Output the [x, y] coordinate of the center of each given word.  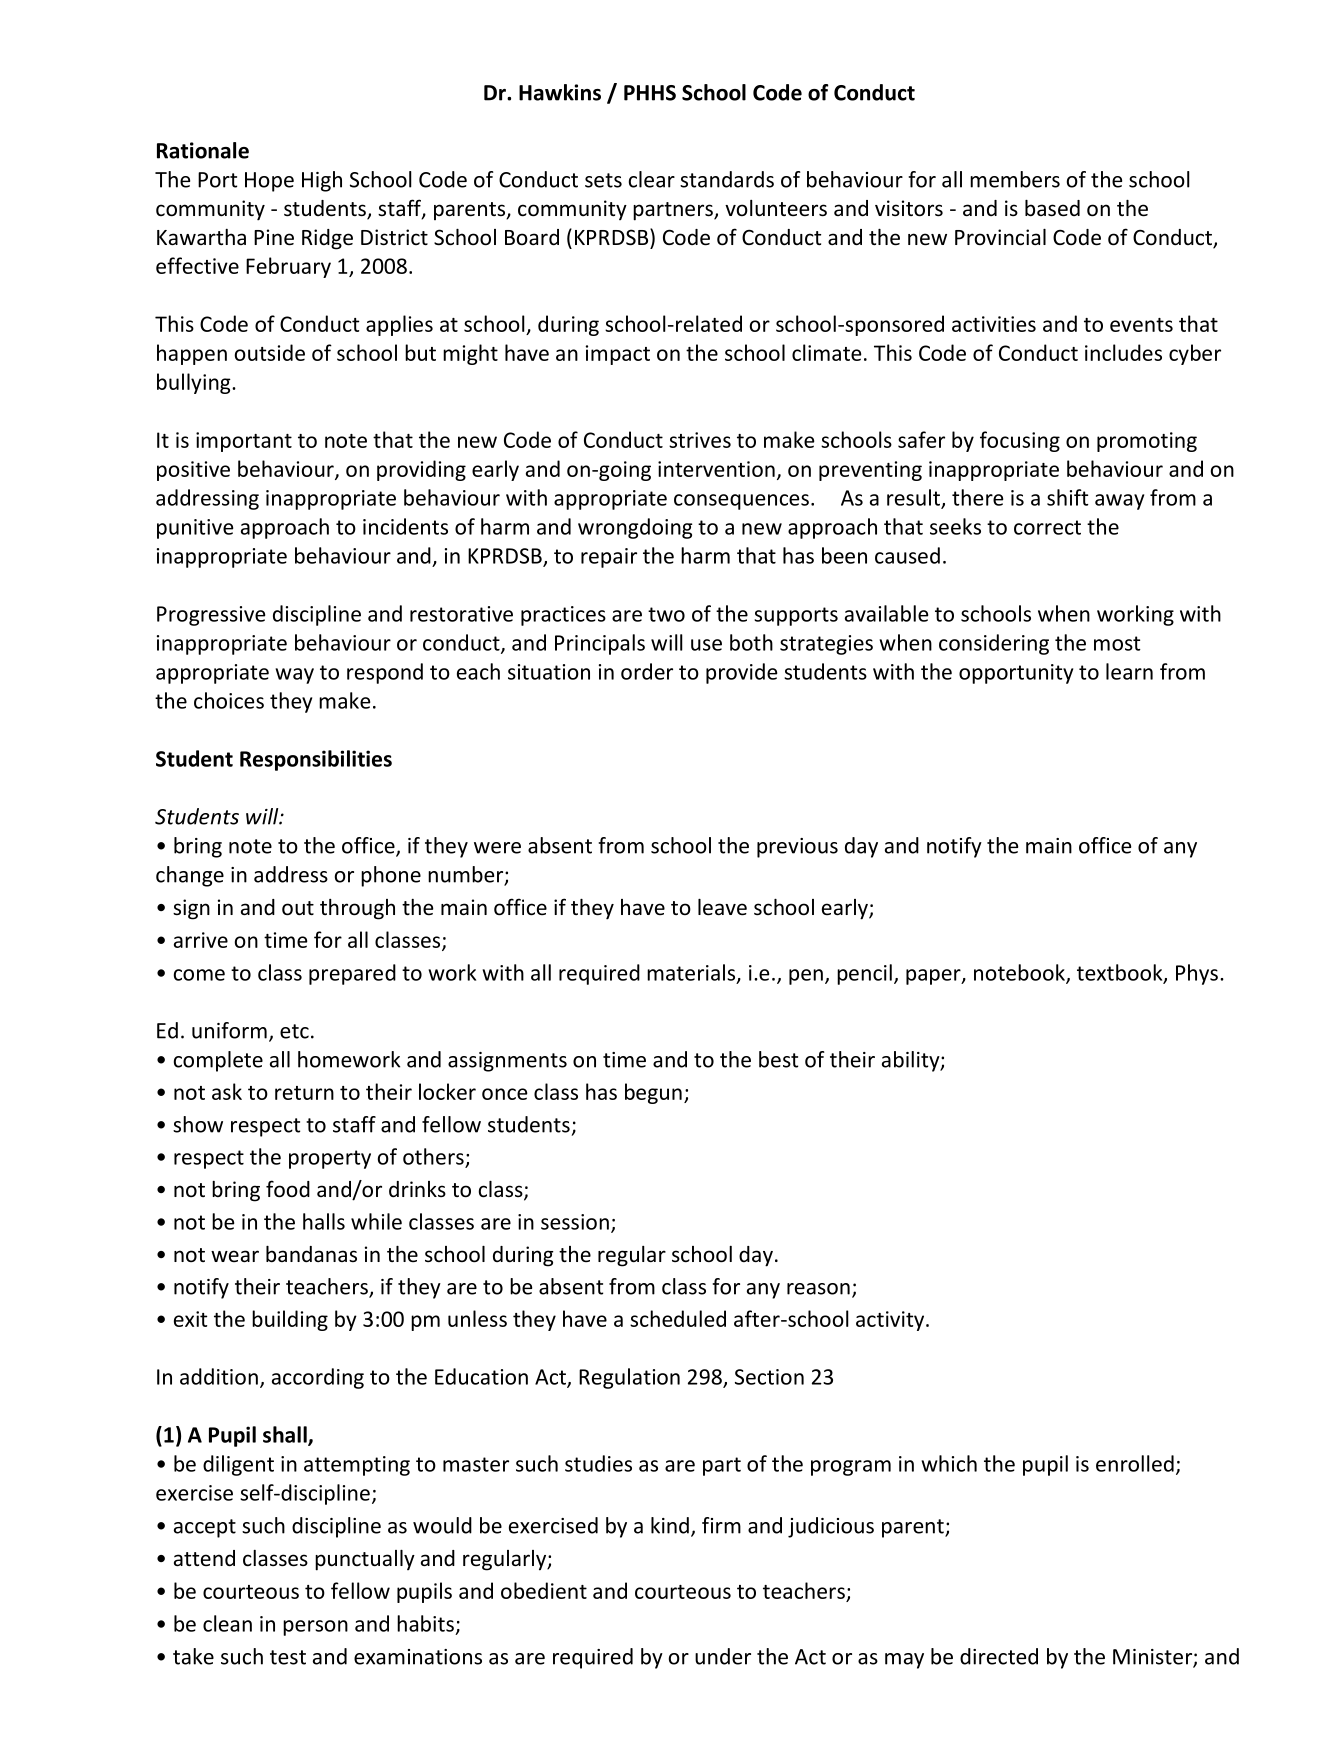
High [322, 181]
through [357, 909]
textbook [1121, 973]
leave [722, 907]
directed [999, 1656]
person [315, 1628]
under [723, 1656]
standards [727, 179]
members [1015, 179]
